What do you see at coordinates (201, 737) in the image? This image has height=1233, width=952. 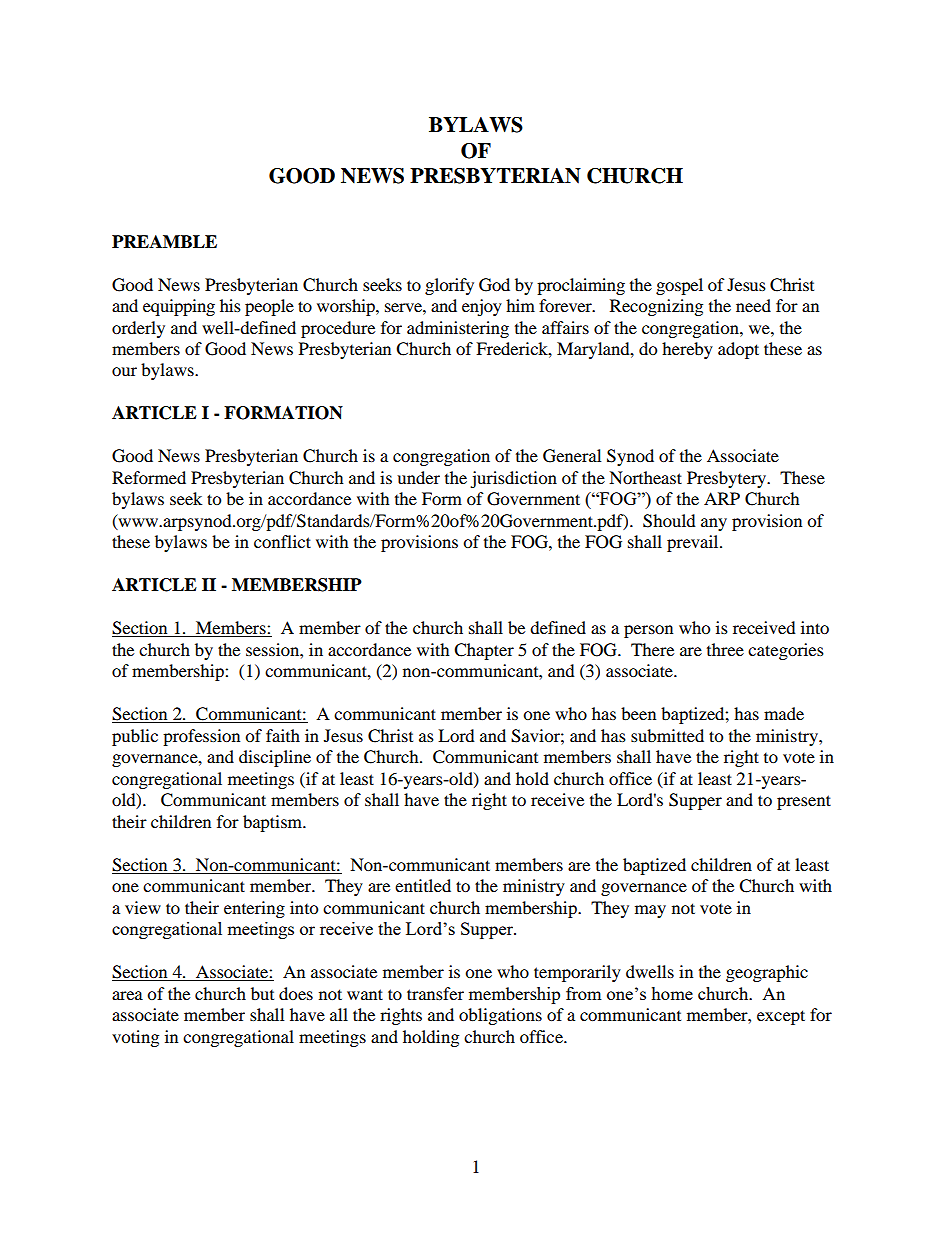 I see `profession` at bounding box center [201, 737].
